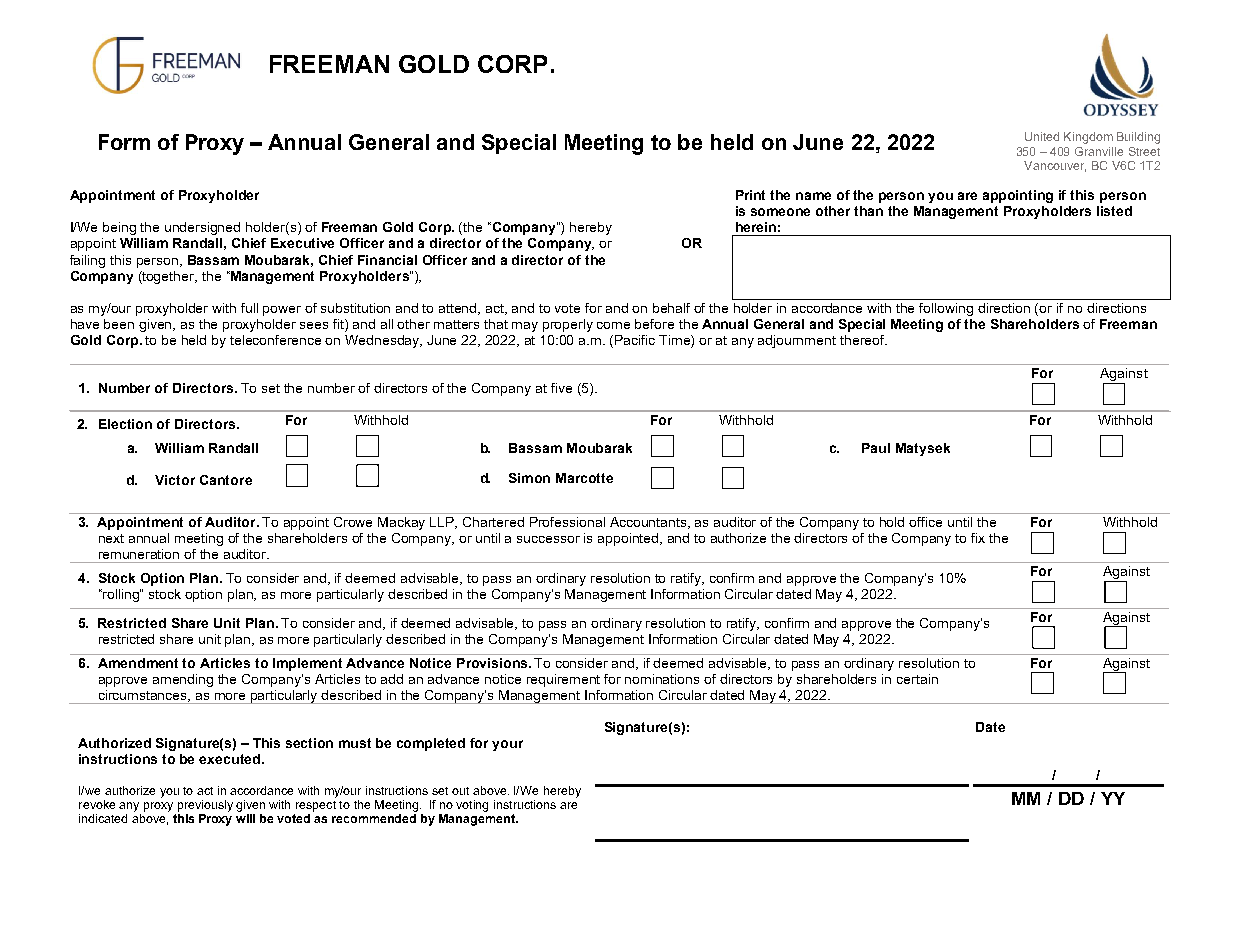 This screenshot has height=952, width=1233. I want to click on successor, so click(548, 539).
